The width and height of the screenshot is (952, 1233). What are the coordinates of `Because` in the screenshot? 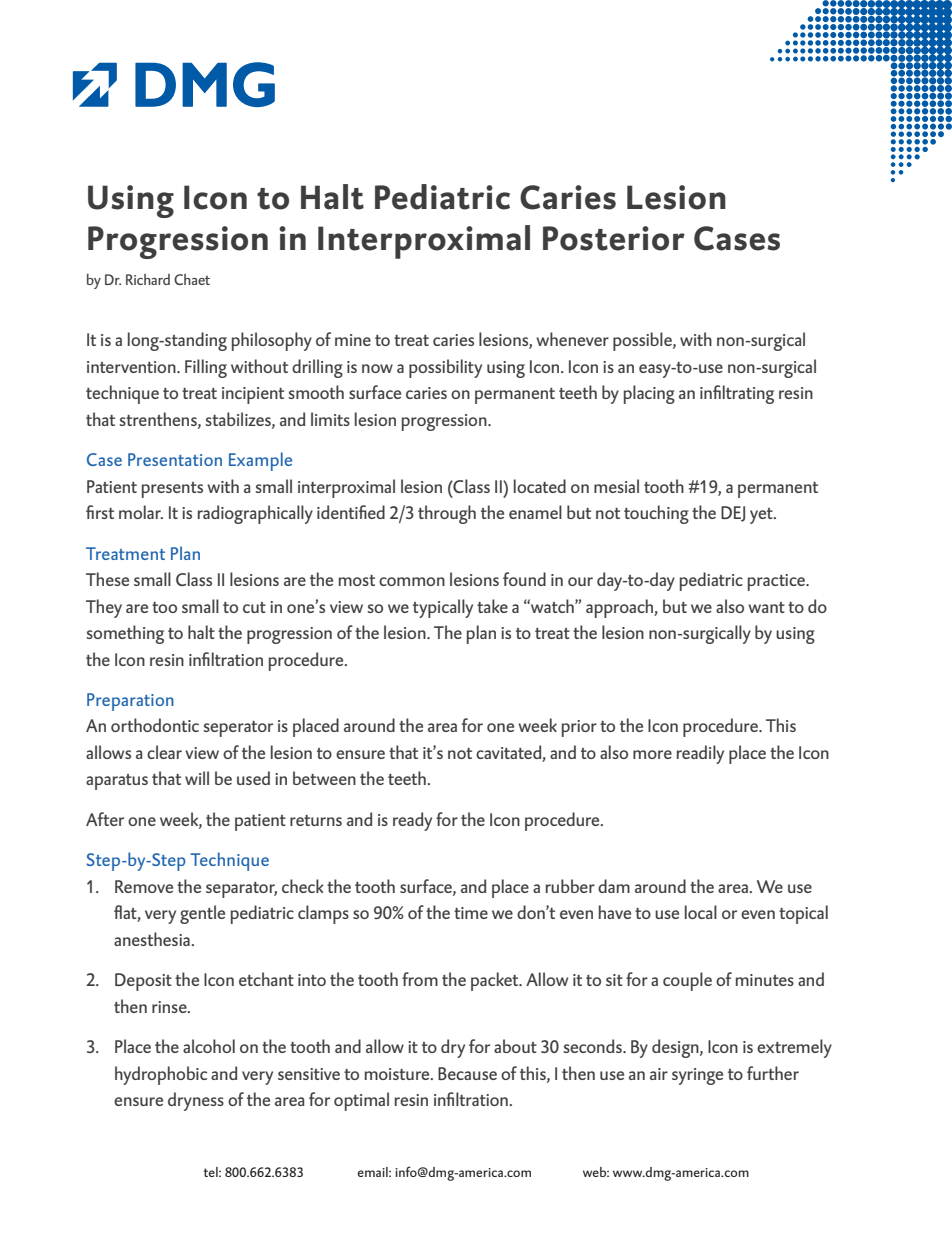 It's located at (467, 1073).
